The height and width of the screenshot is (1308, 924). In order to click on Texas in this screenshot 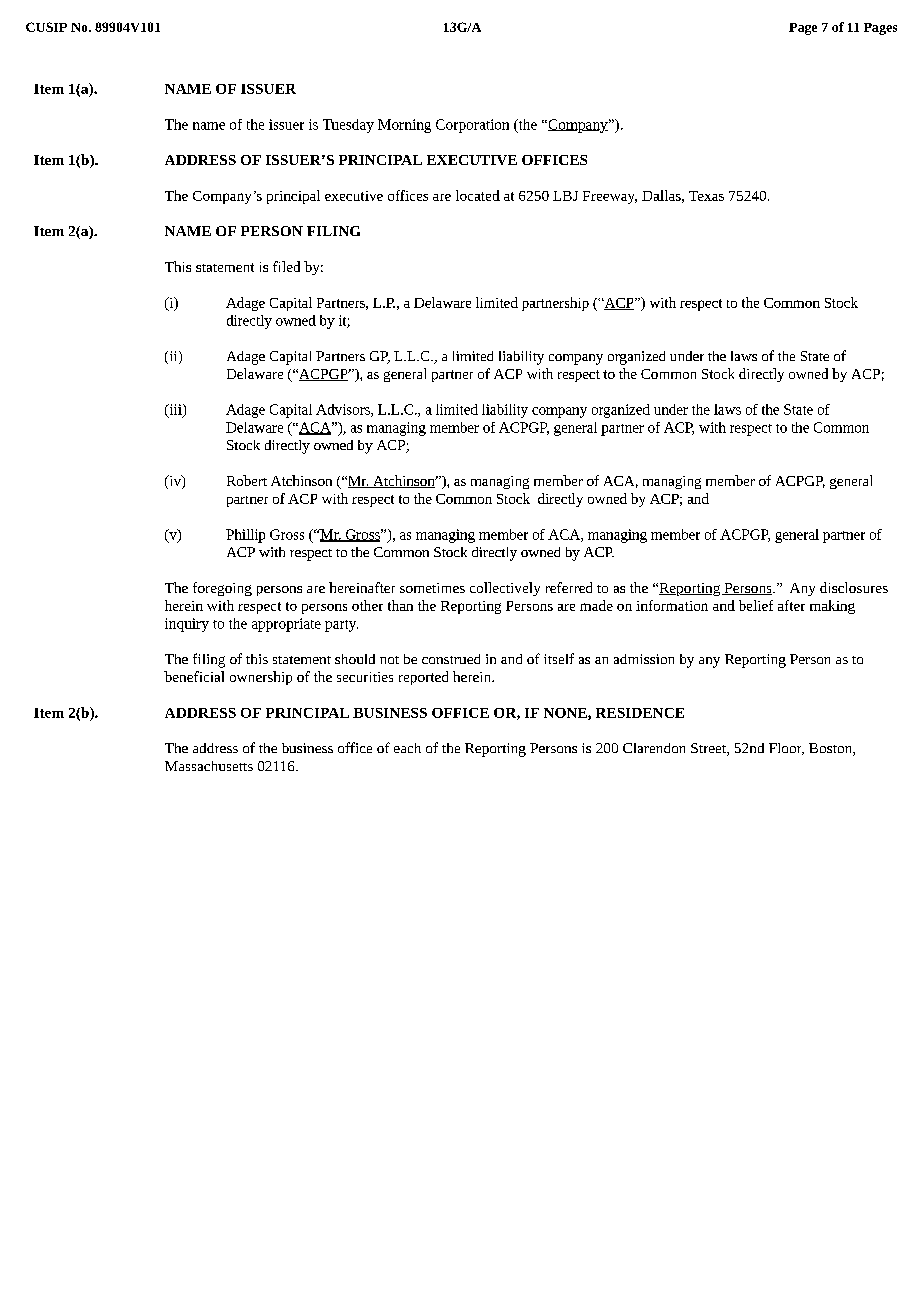, I will do `click(706, 196)`.
